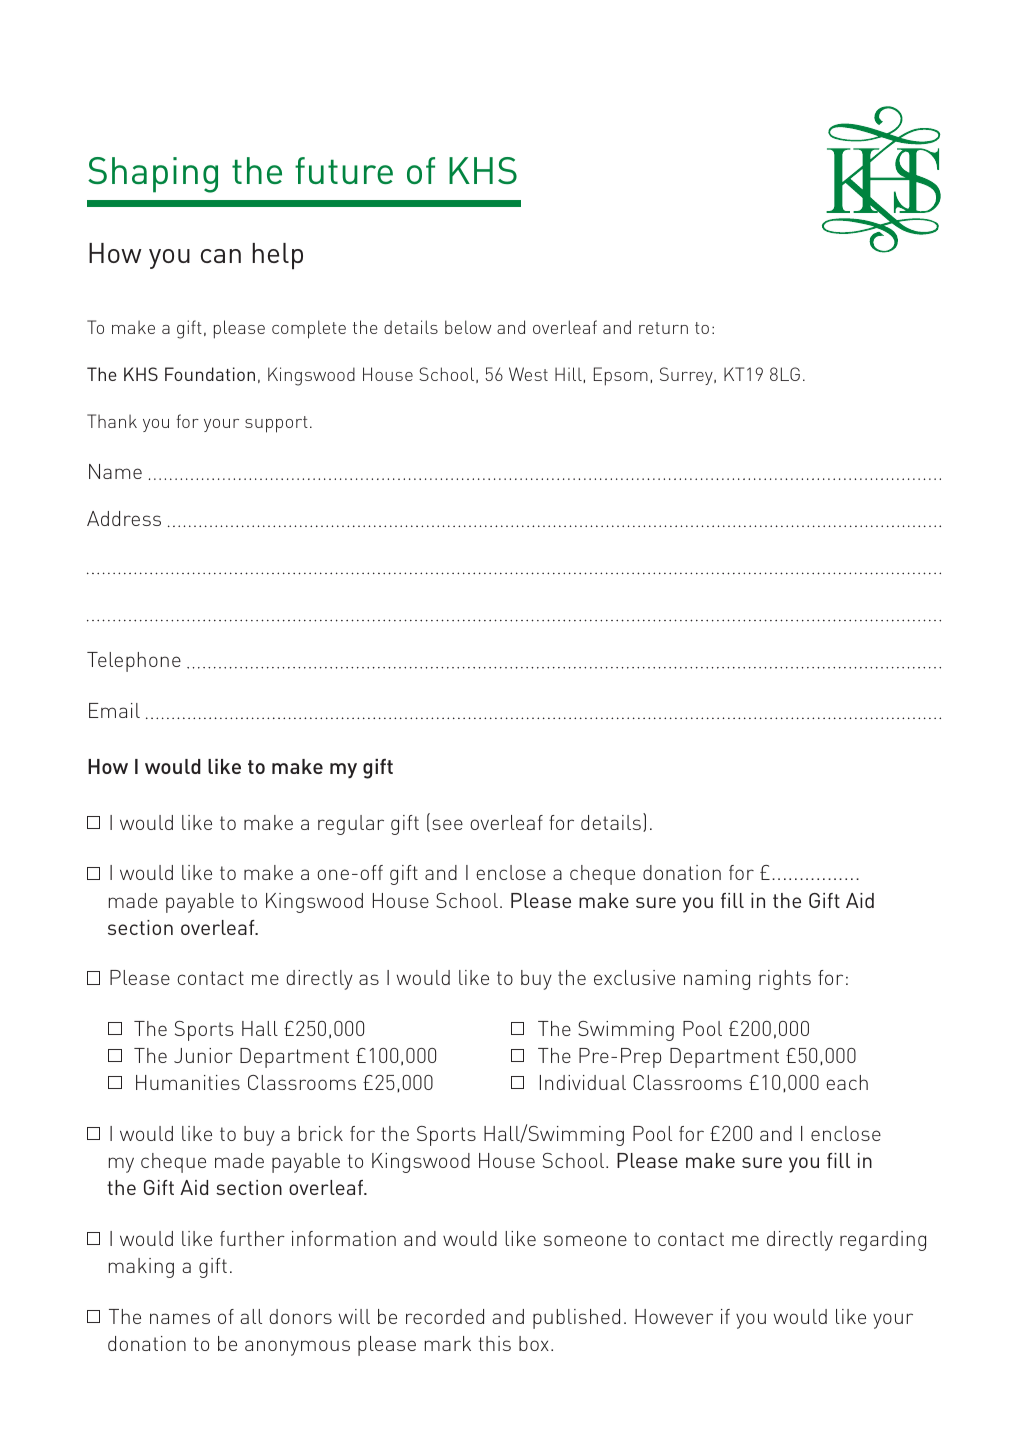 The image size is (1028, 1443). Describe the element at coordinates (153, 175) in the document. I see `Shaping` at that location.
